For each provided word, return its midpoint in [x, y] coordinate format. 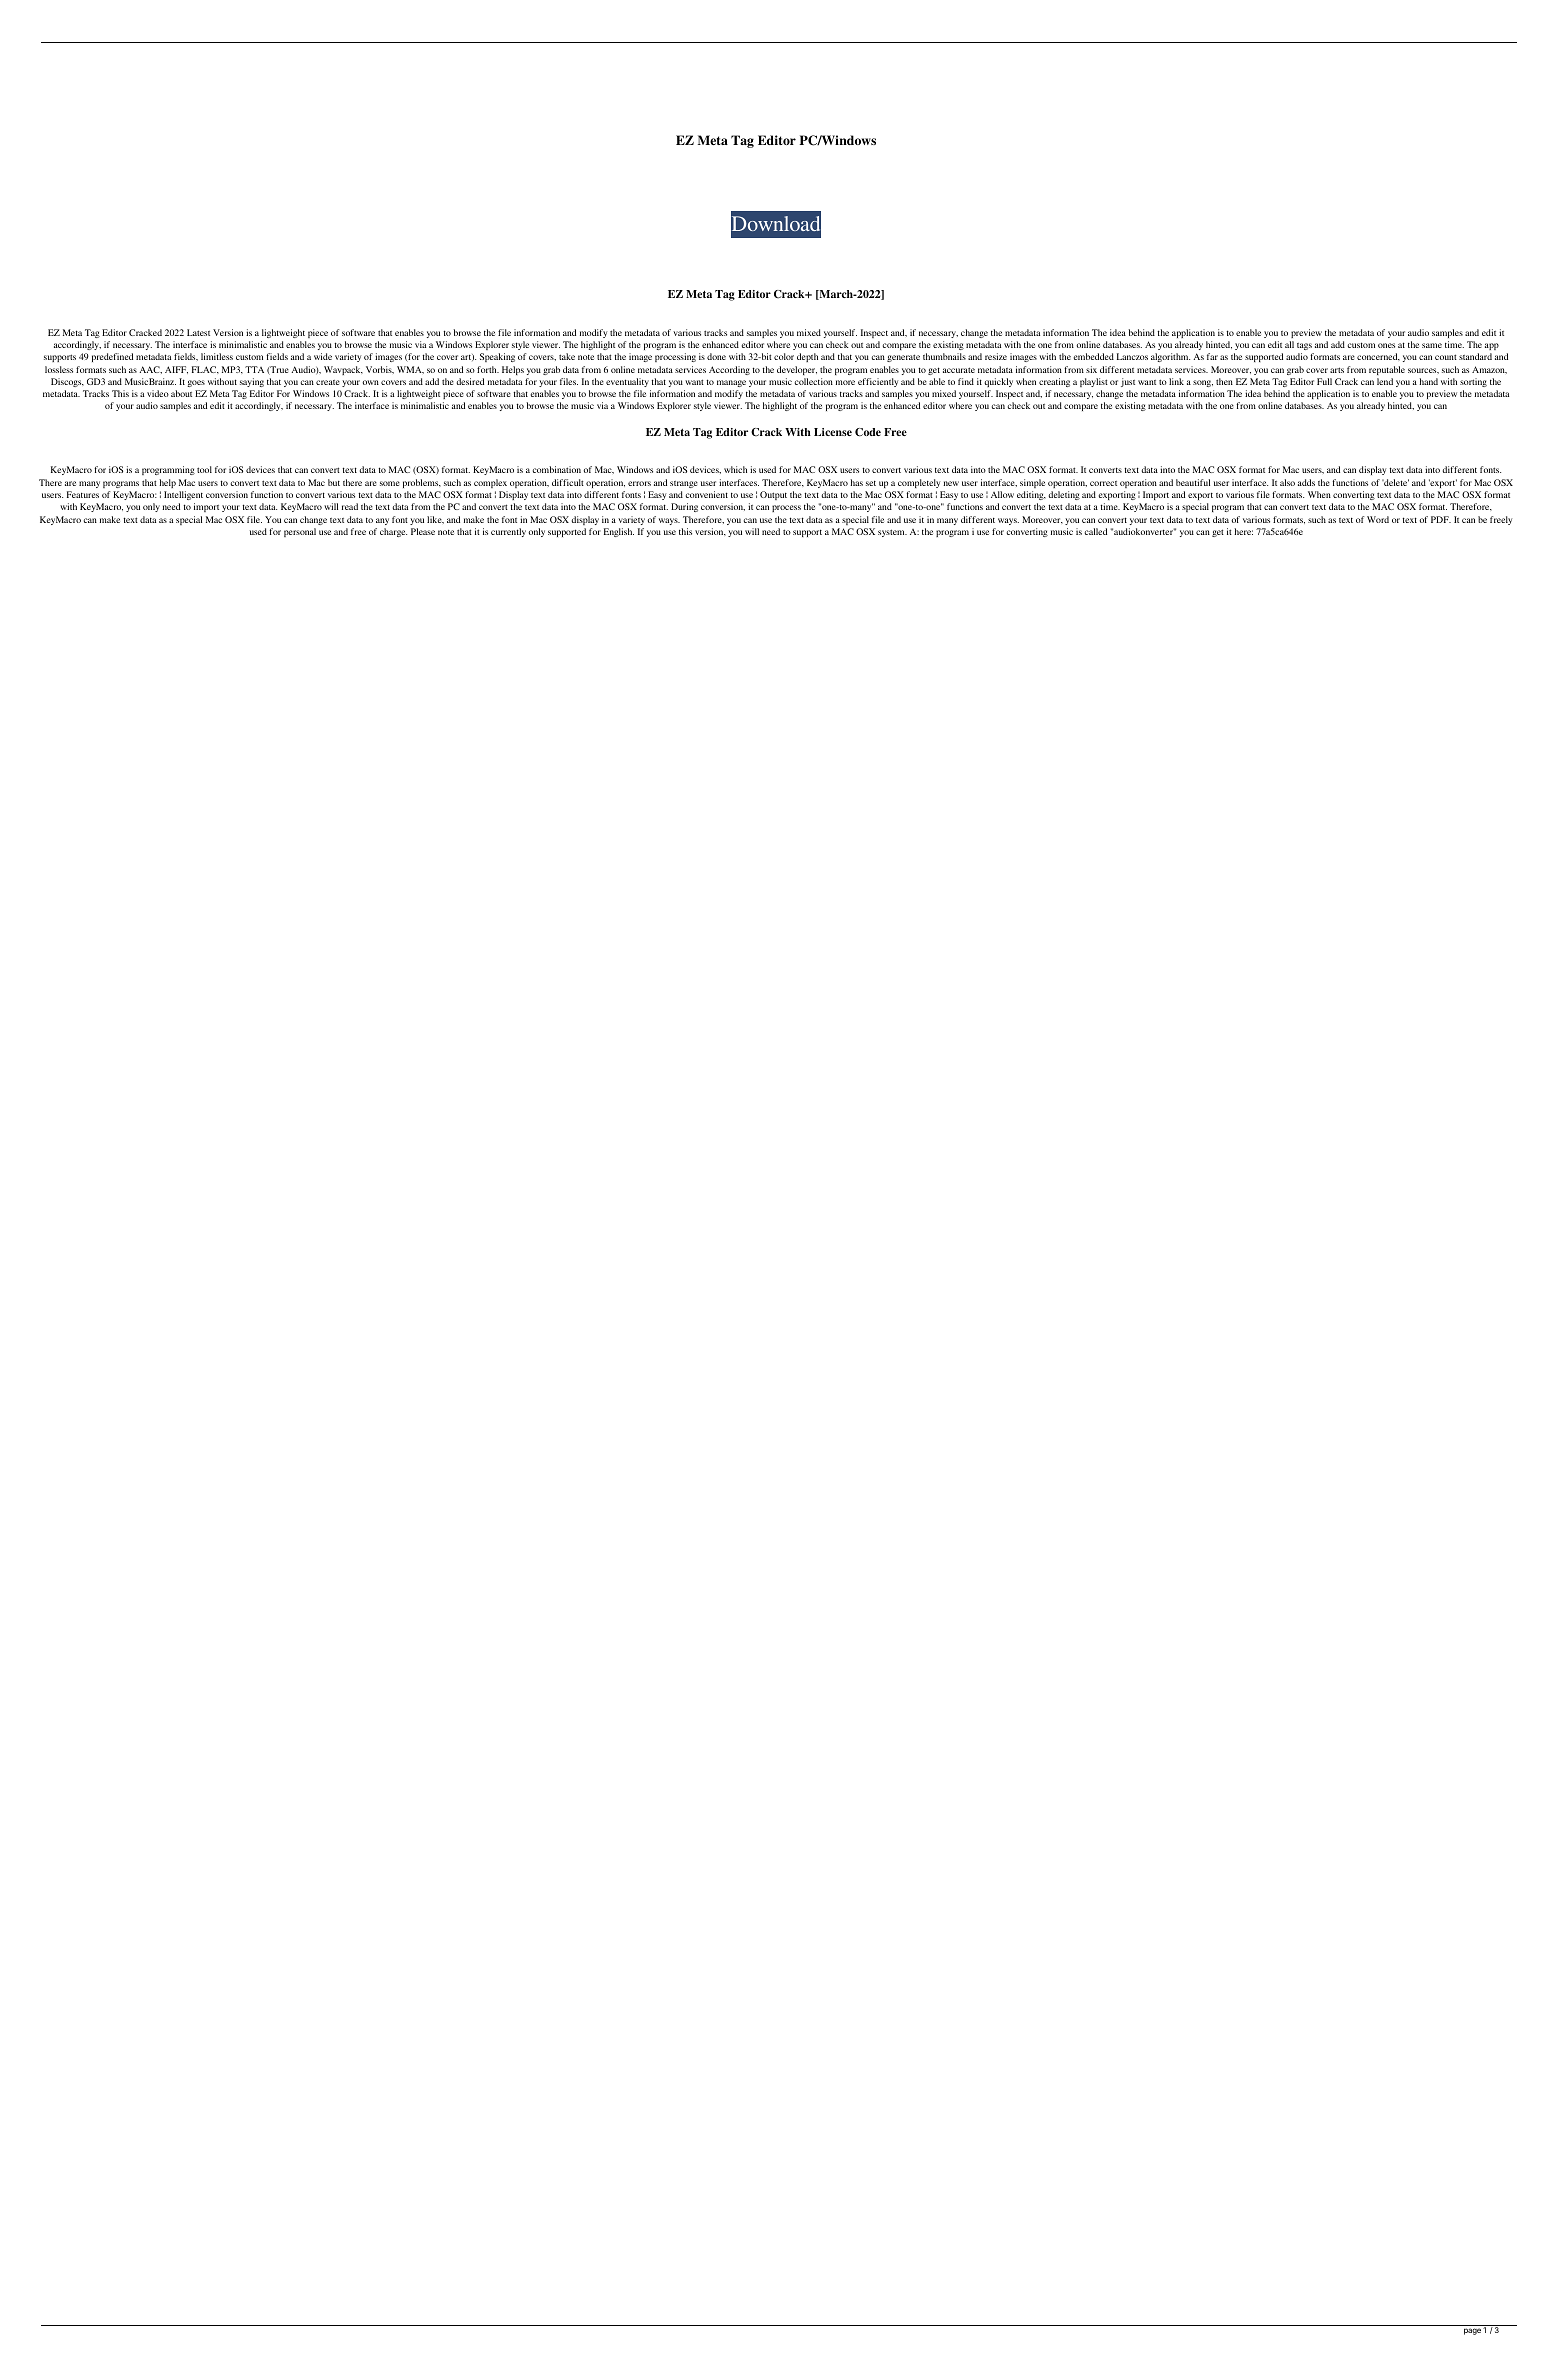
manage [731, 383]
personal [300, 532]
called [1096, 531]
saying [252, 382]
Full [1324, 381]
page [1472, 2331]
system [892, 533]
